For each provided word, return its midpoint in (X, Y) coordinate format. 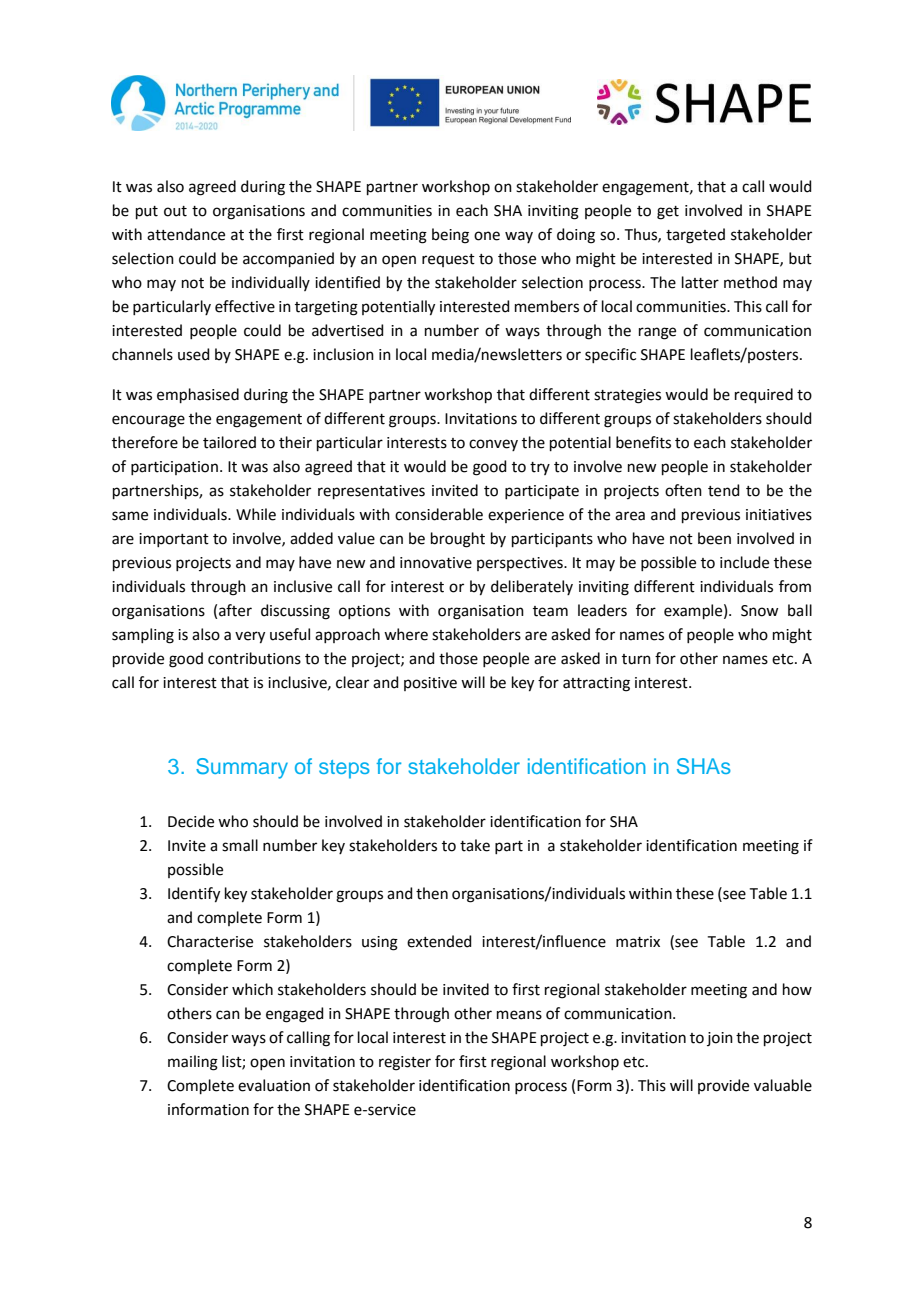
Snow (759, 611)
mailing (193, 1063)
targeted (695, 236)
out (175, 211)
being (450, 236)
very (250, 637)
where (406, 634)
